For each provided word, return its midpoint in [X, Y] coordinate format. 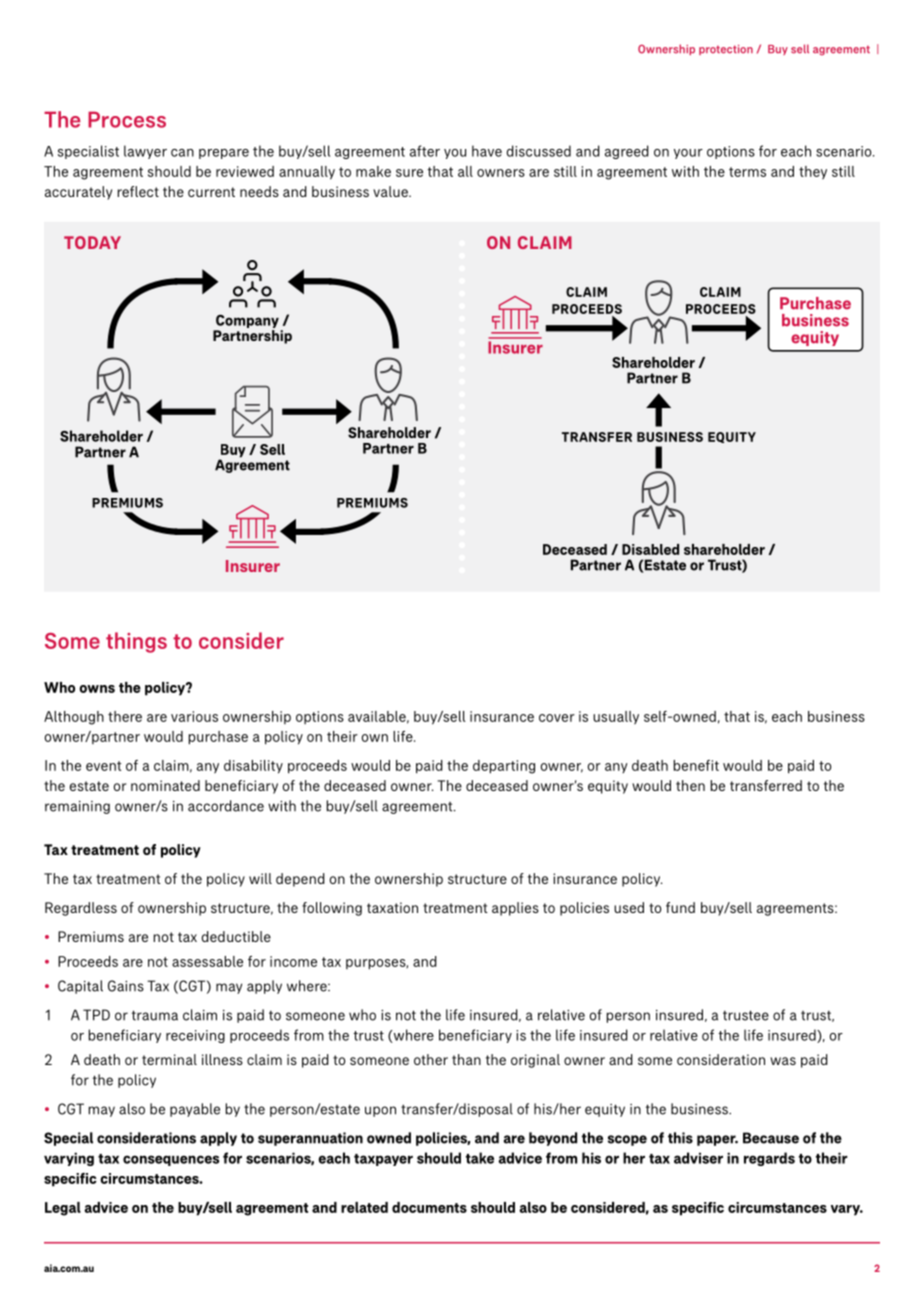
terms [747, 172]
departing [504, 767]
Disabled [650, 549]
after [425, 151]
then [690, 785]
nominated [165, 785]
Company [246, 322]
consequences [171, 1160]
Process [127, 119]
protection [726, 50]
